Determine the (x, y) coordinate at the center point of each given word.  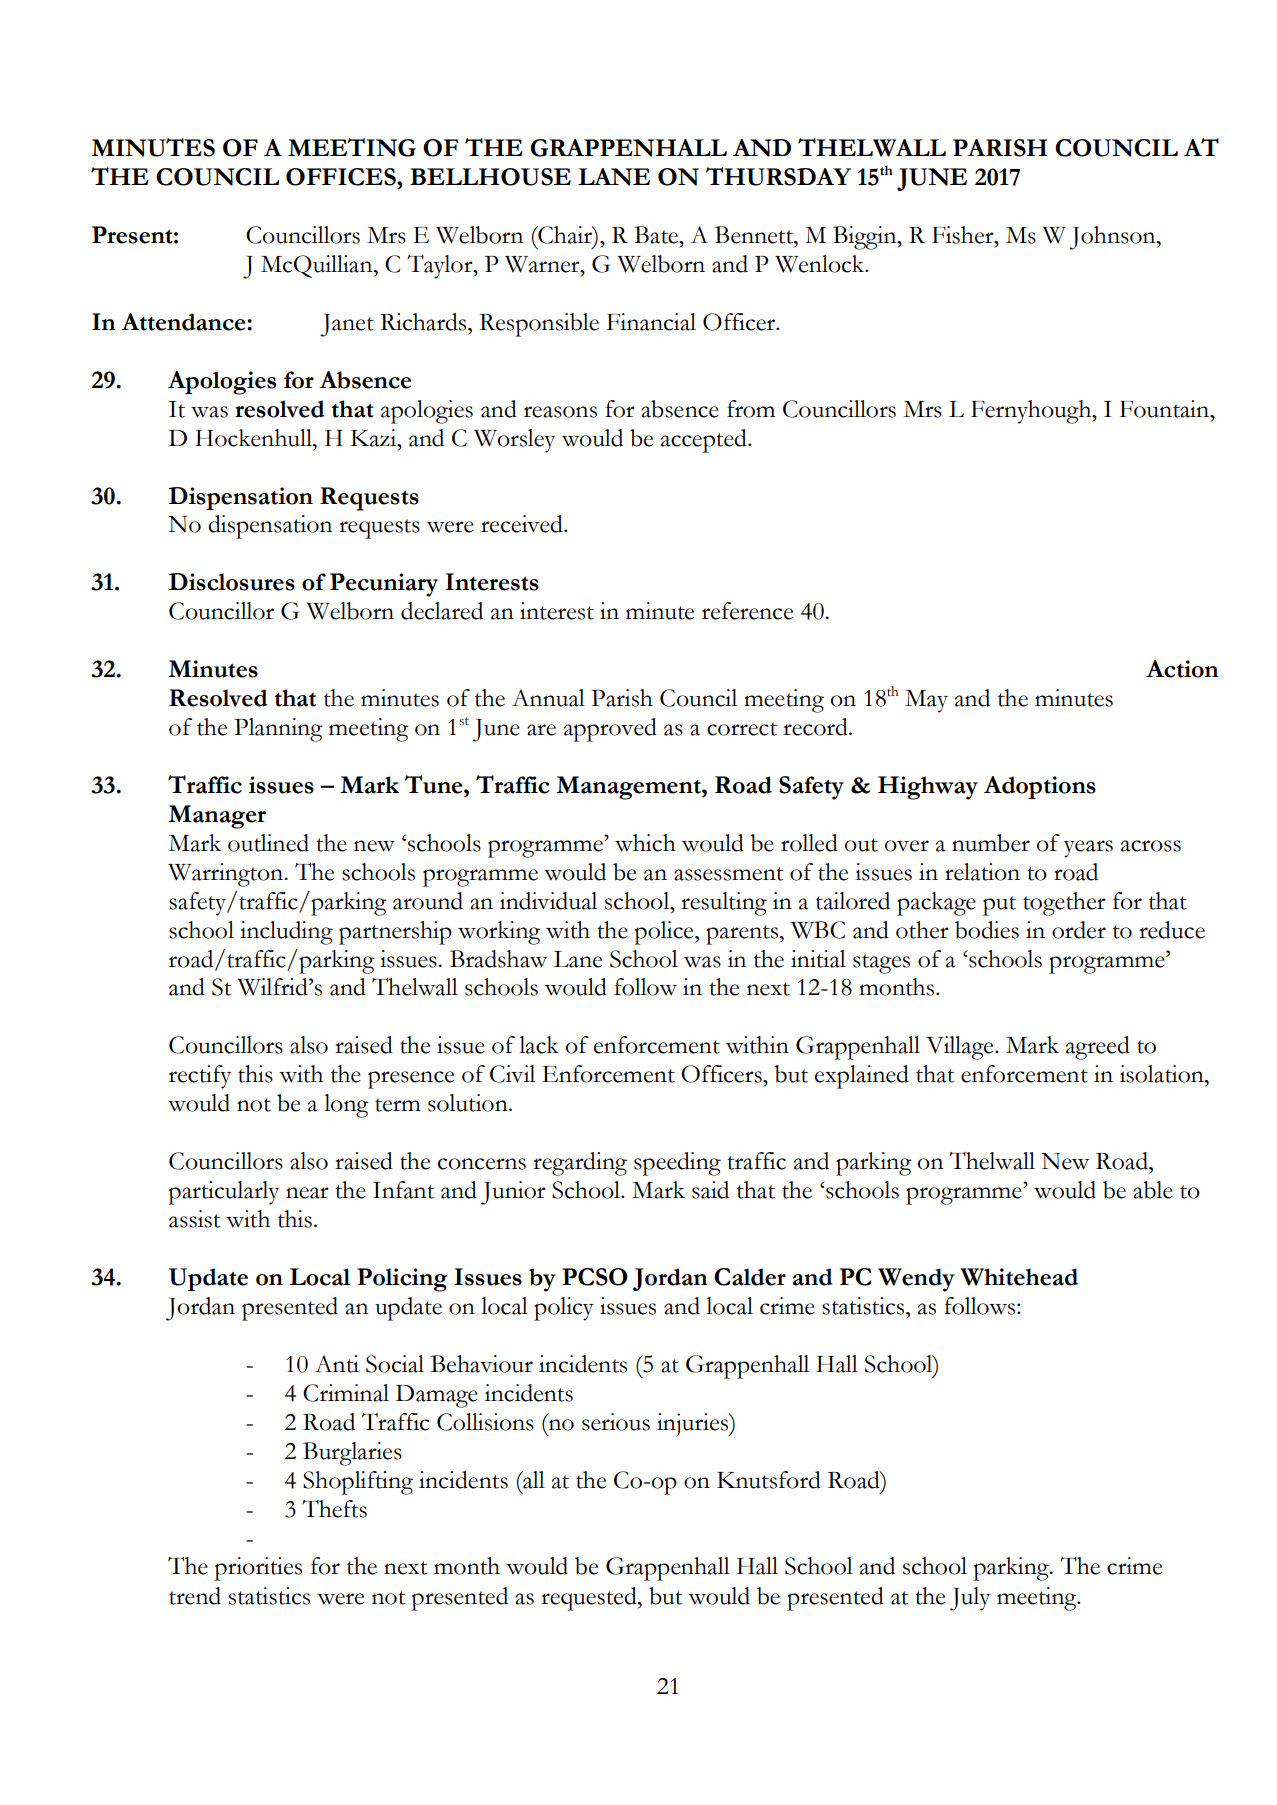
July (970, 1599)
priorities (258, 1569)
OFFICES (342, 177)
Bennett (755, 235)
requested (590, 1599)
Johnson (1113, 238)
